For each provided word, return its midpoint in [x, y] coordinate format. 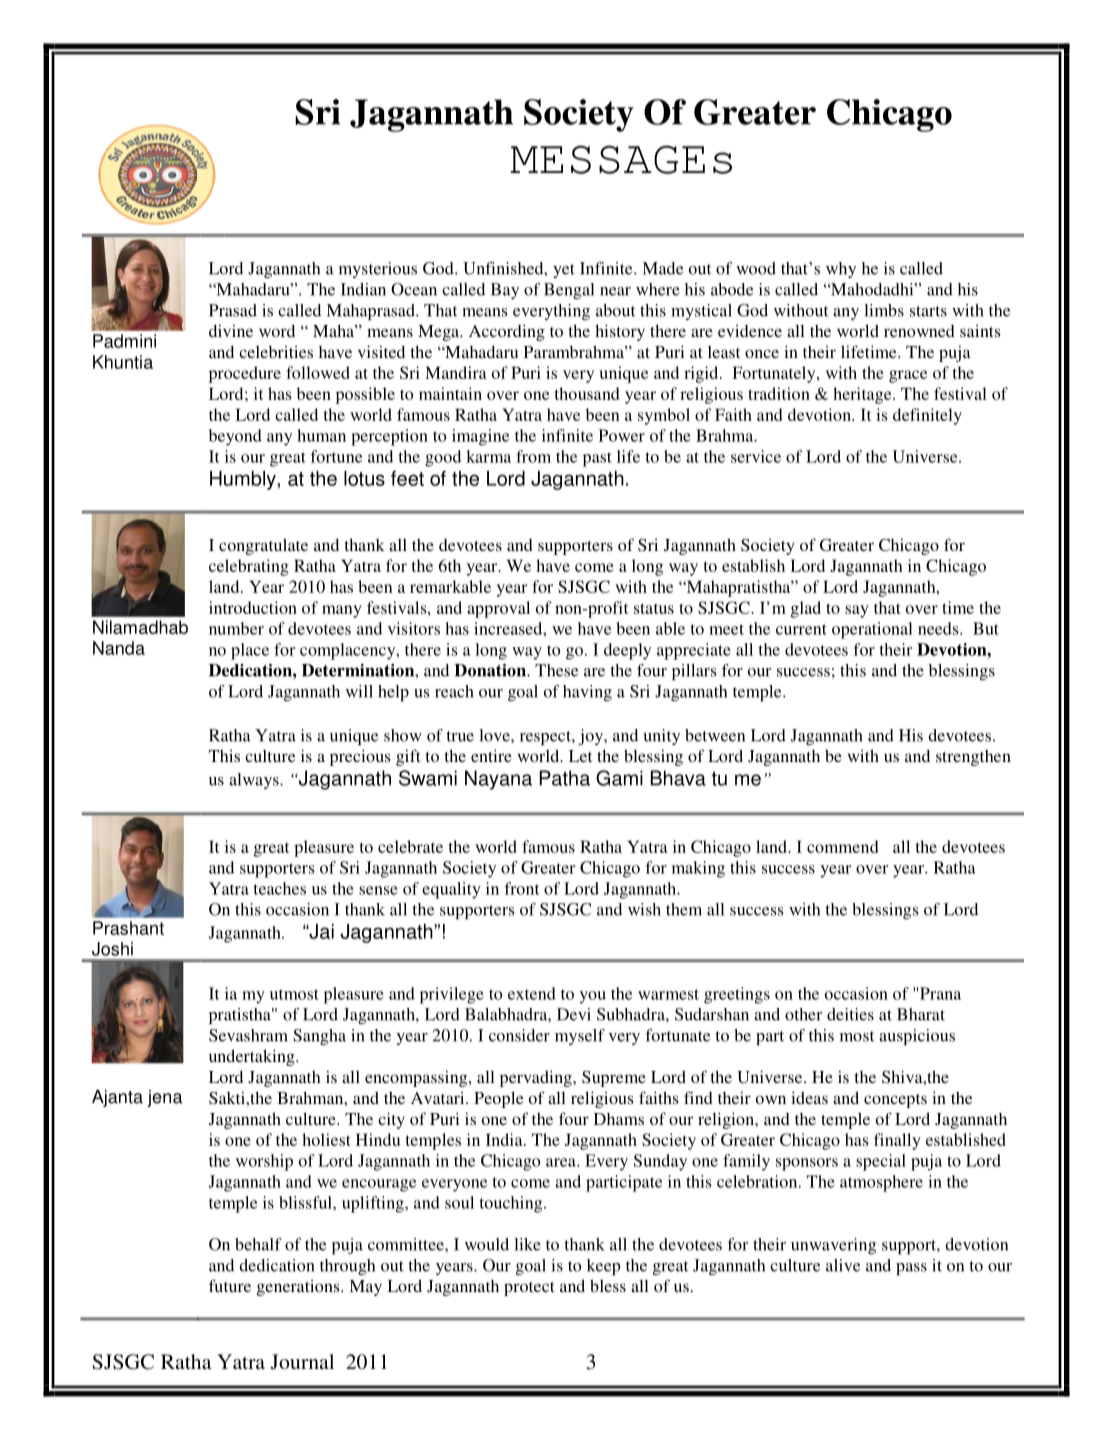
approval [498, 609]
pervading [537, 1078]
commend [842, 846]
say [857, 611]
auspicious [917, 1037]
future [230, 1285]
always [255, 781]
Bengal [569, 291]
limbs [884, 310]
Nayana [498, 780]
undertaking [253, 1057]
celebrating [249, 567]
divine [231, 330]
